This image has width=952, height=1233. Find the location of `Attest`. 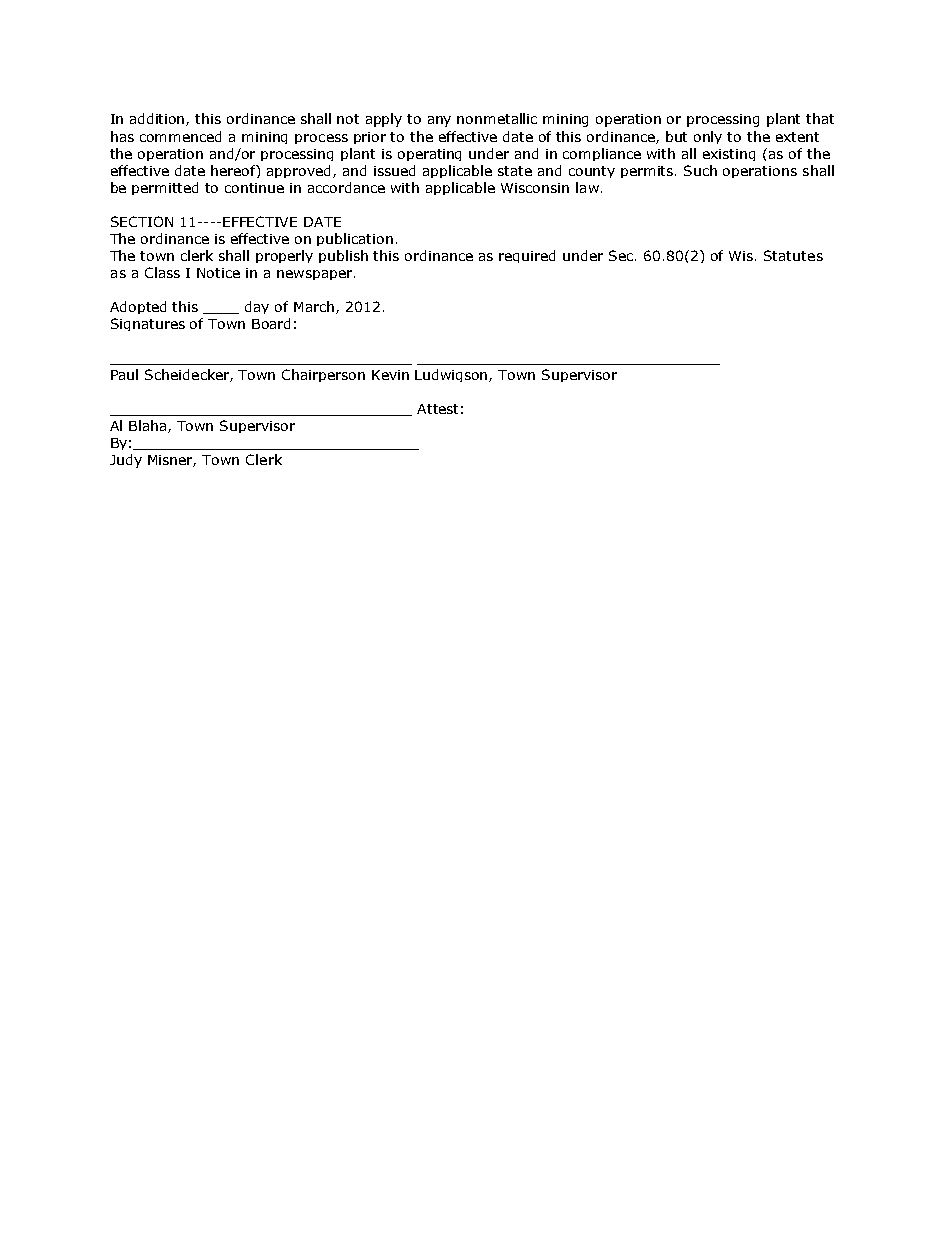

Attest is located at coordinates (437, 409).
